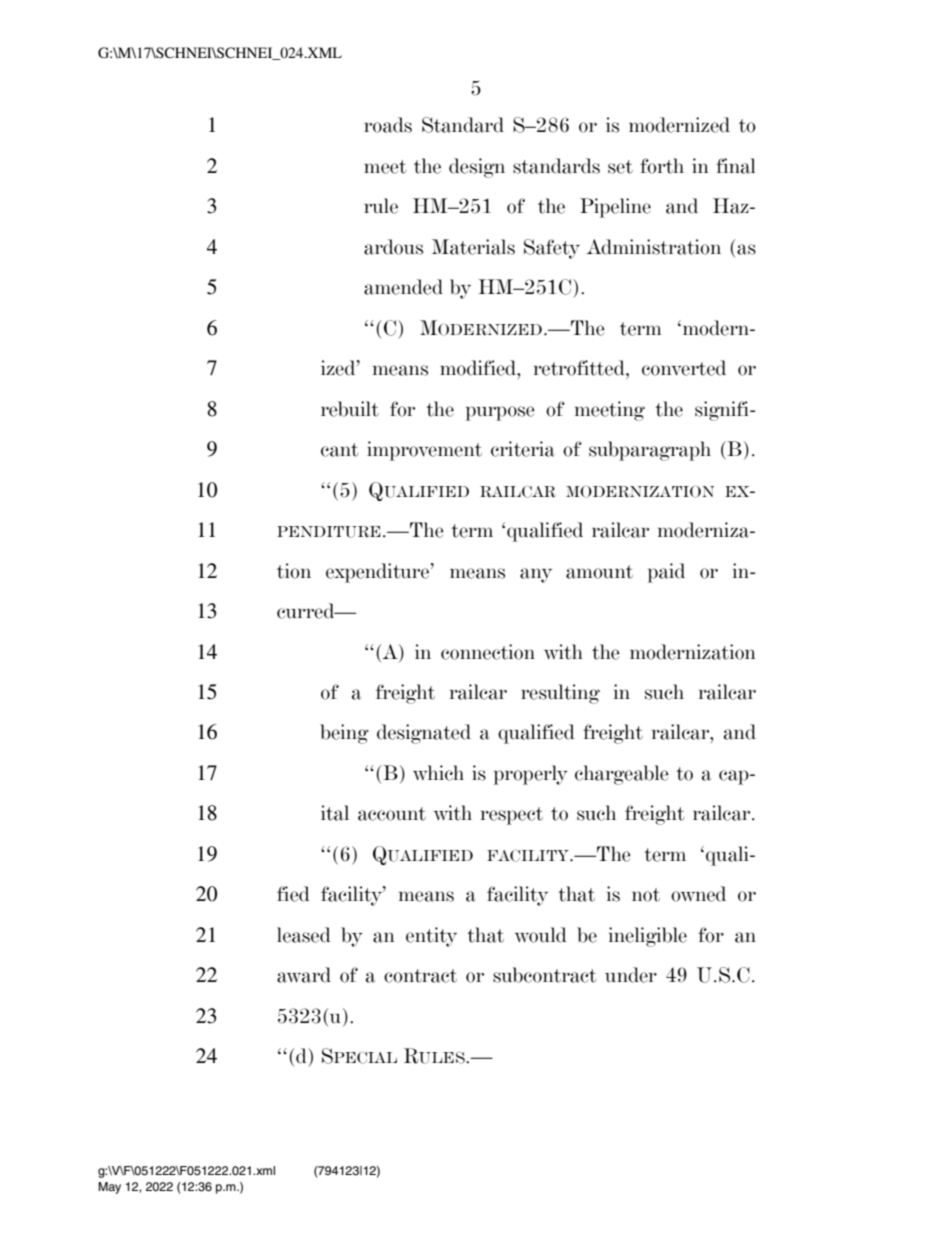 The height and width of the document is (1233, 952). Describe the element at coordinates (424, 451) in the document. I see `improvement` at that location.
